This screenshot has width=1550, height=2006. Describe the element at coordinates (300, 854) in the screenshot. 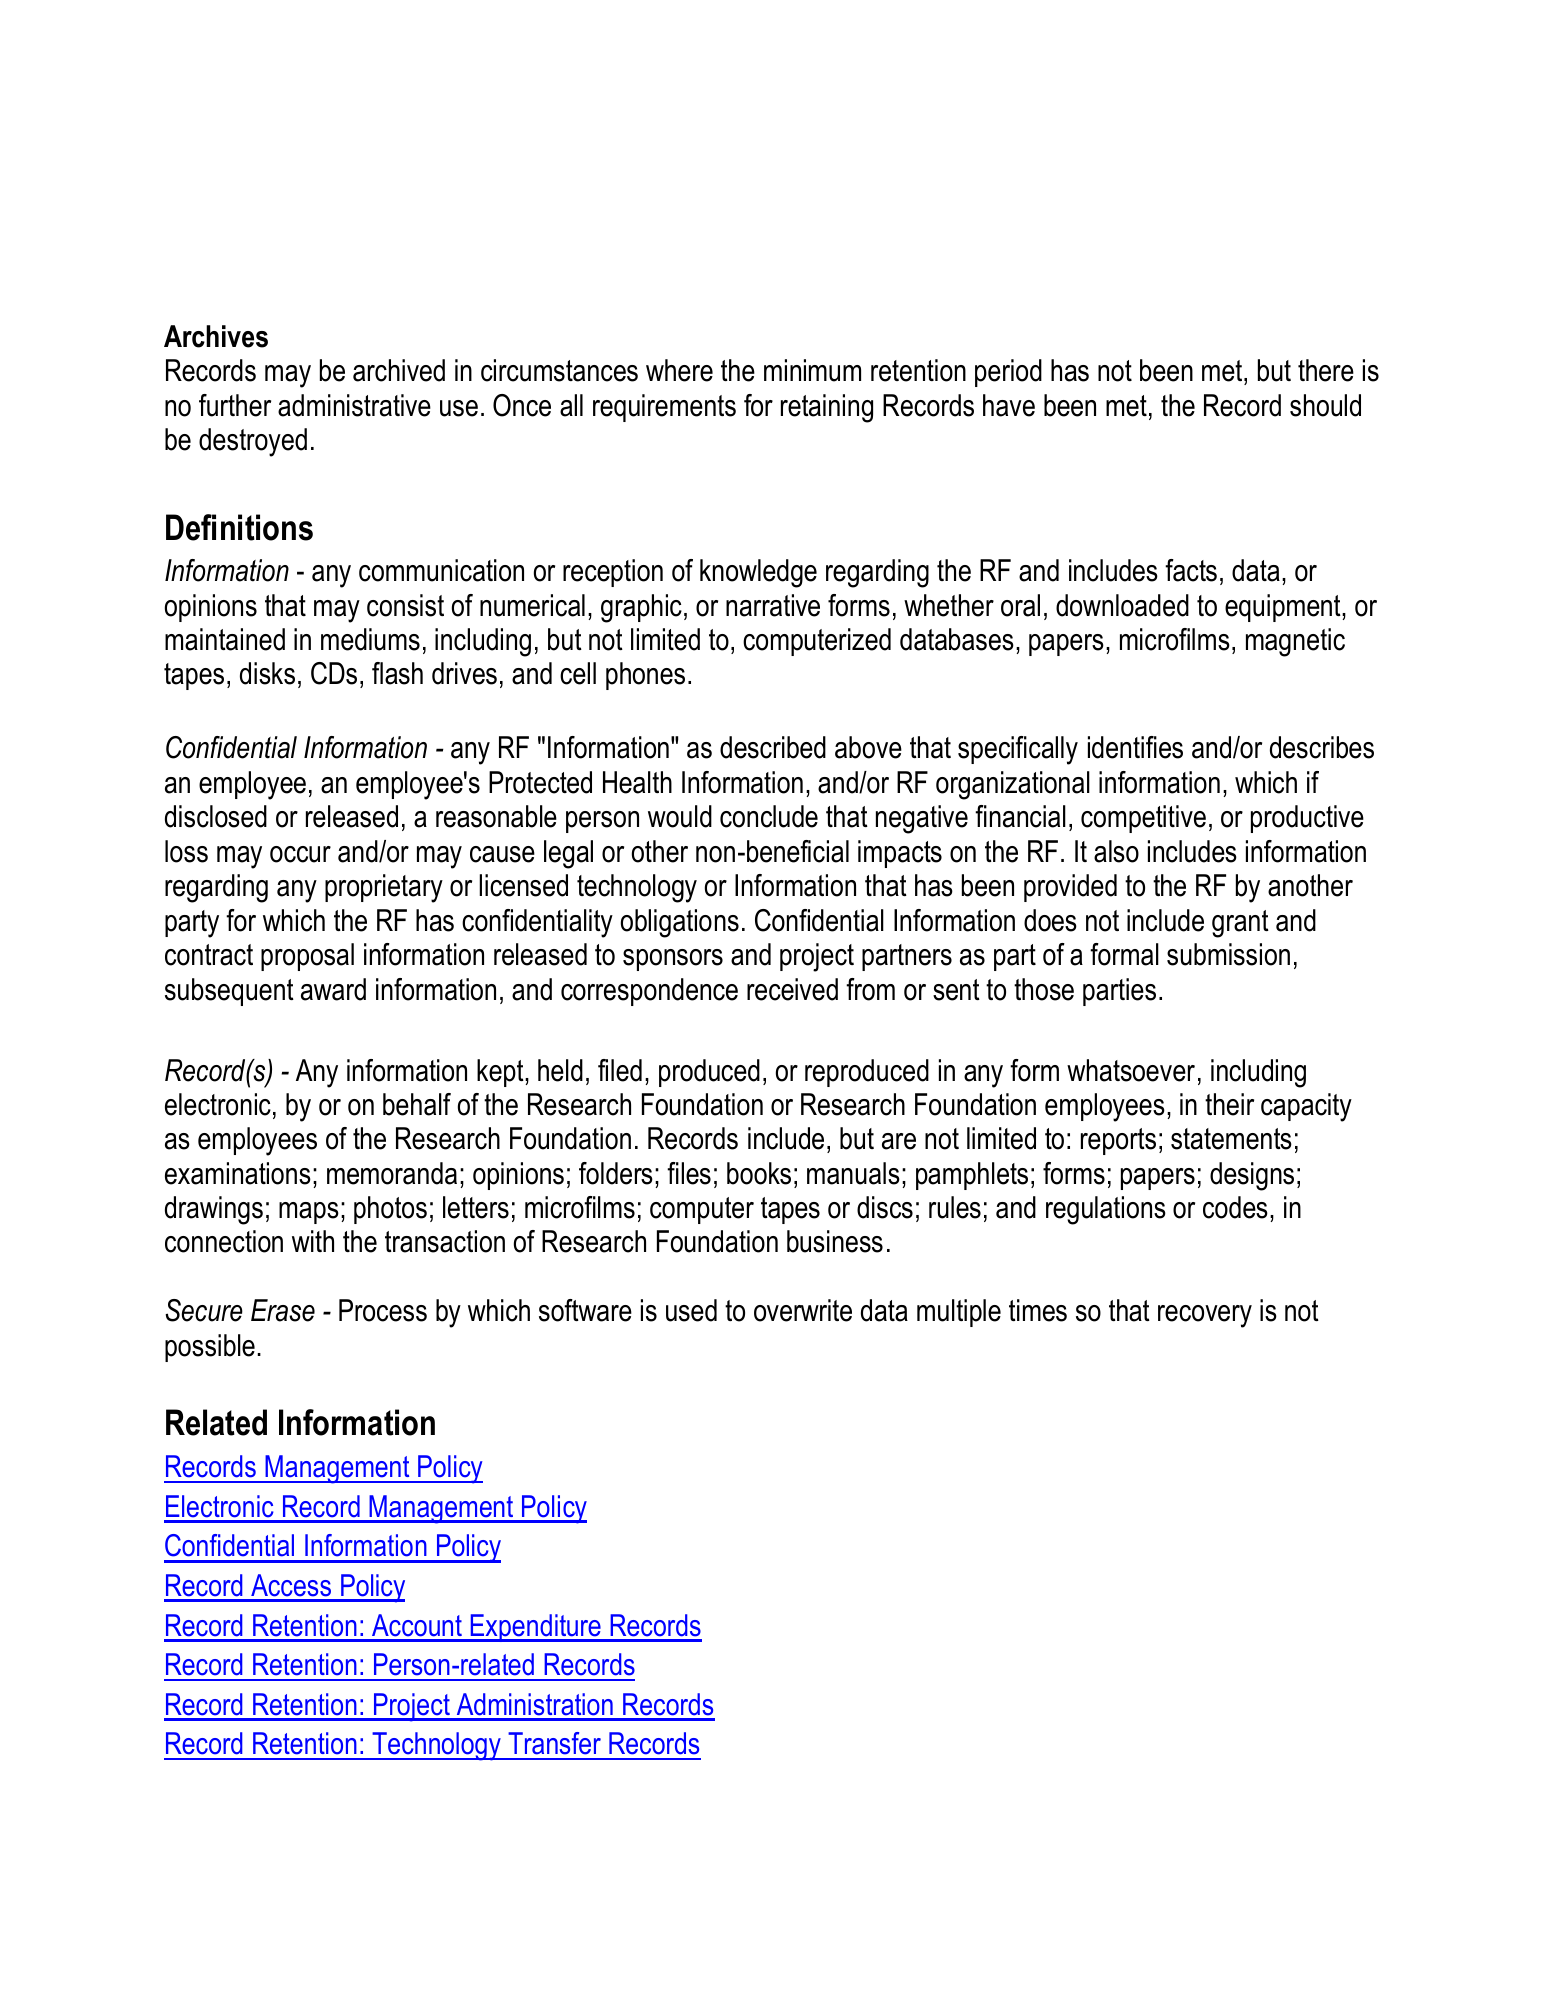

I see `occur` at that location.
